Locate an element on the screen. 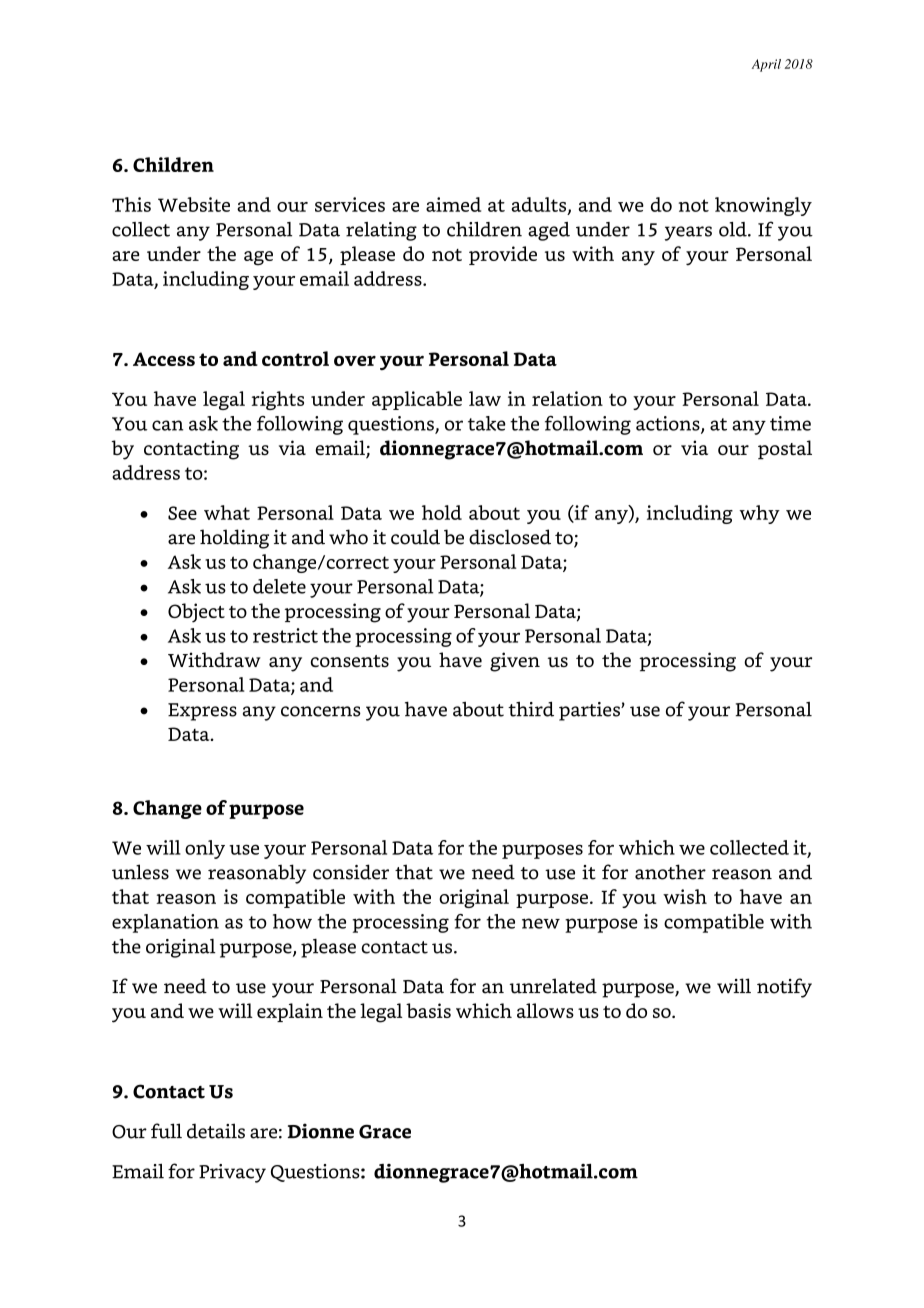 Image resolution: width=924 pixels, height=1308 pixels. can is located at coordinates (167, 425).
